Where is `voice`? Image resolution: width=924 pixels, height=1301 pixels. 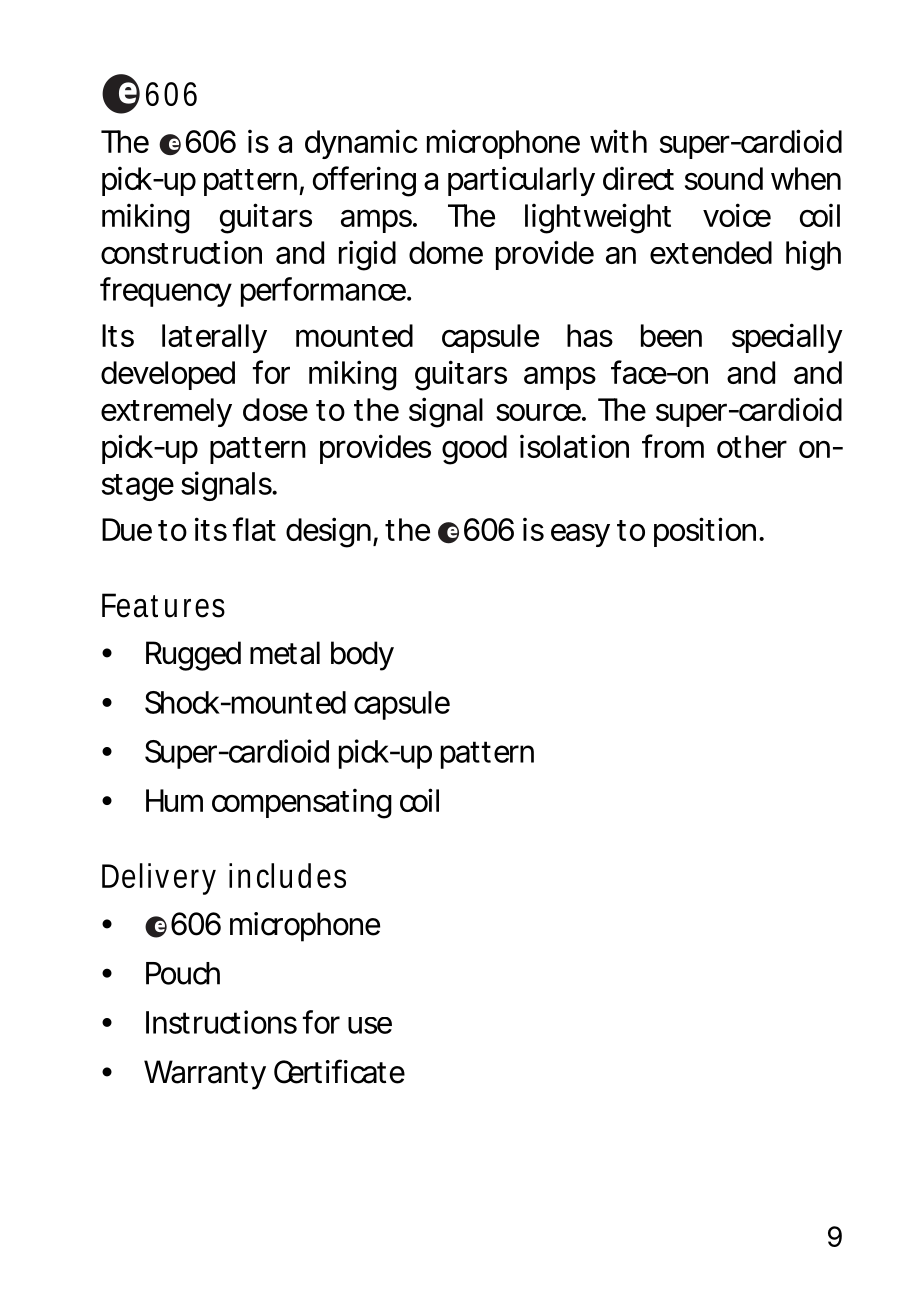
voice is located at coordinates (737, 215).
